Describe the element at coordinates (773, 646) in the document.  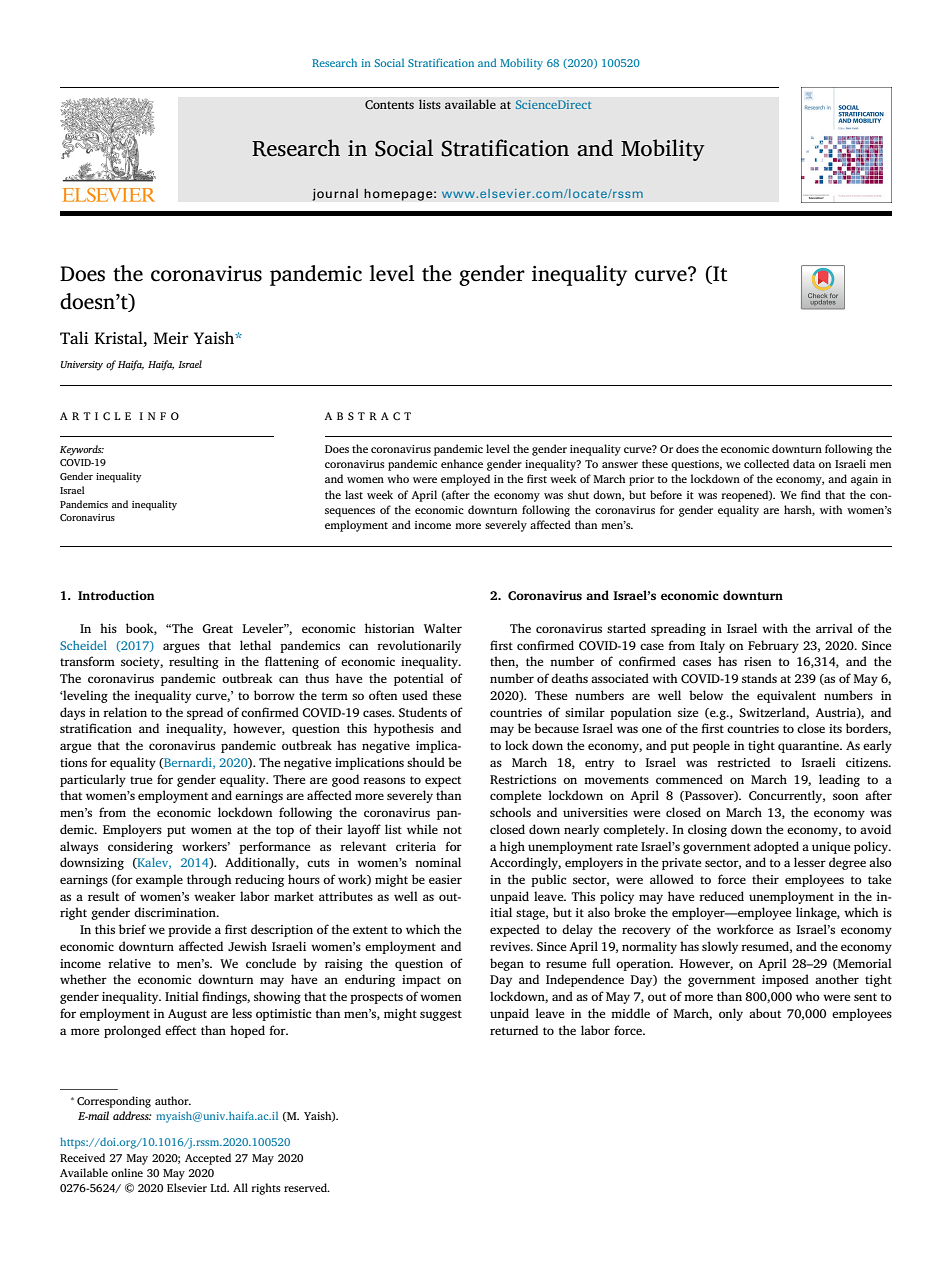
I see `February` at that location.
